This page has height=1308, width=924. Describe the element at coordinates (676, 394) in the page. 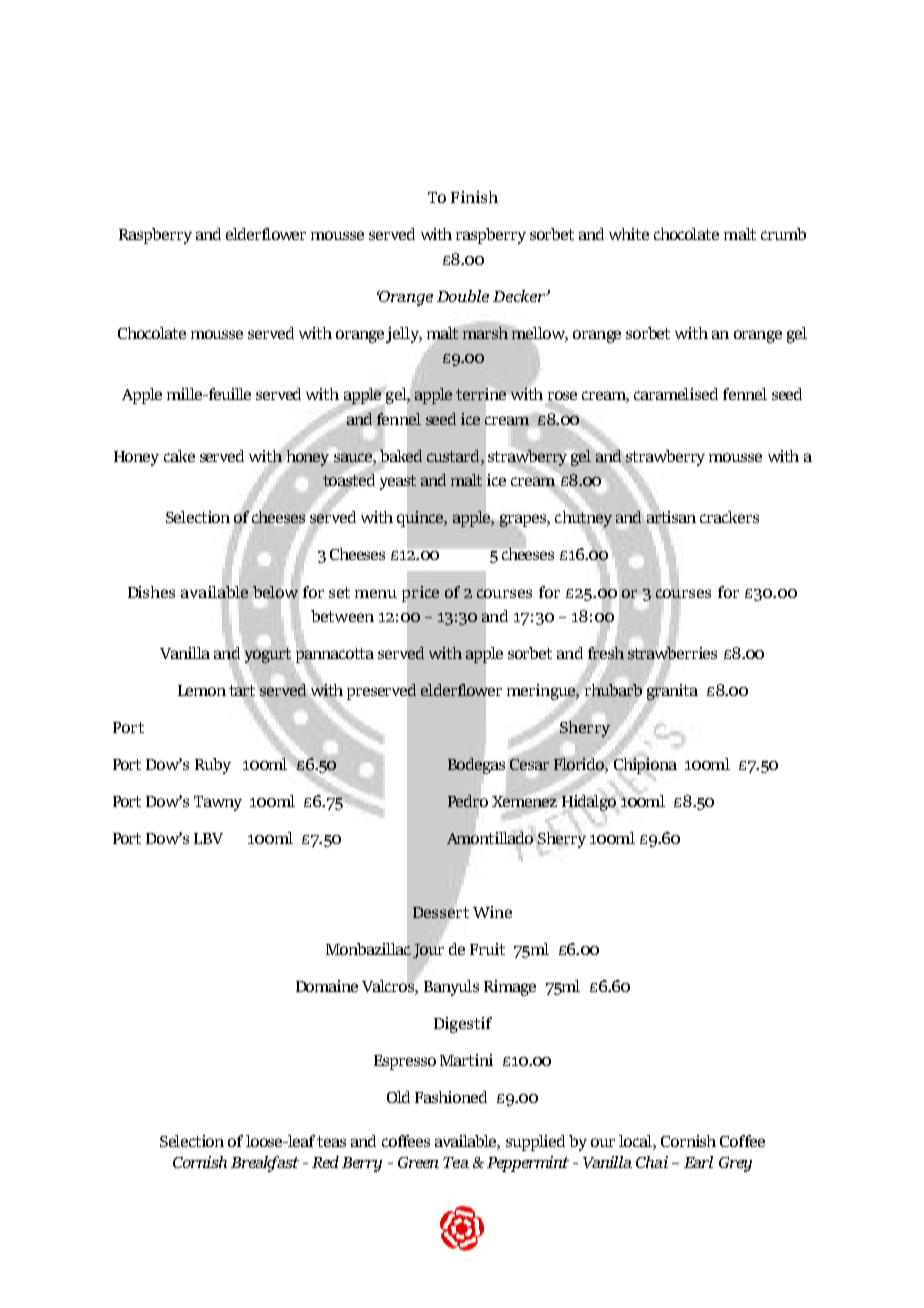

I see `caramelised` at that location.
